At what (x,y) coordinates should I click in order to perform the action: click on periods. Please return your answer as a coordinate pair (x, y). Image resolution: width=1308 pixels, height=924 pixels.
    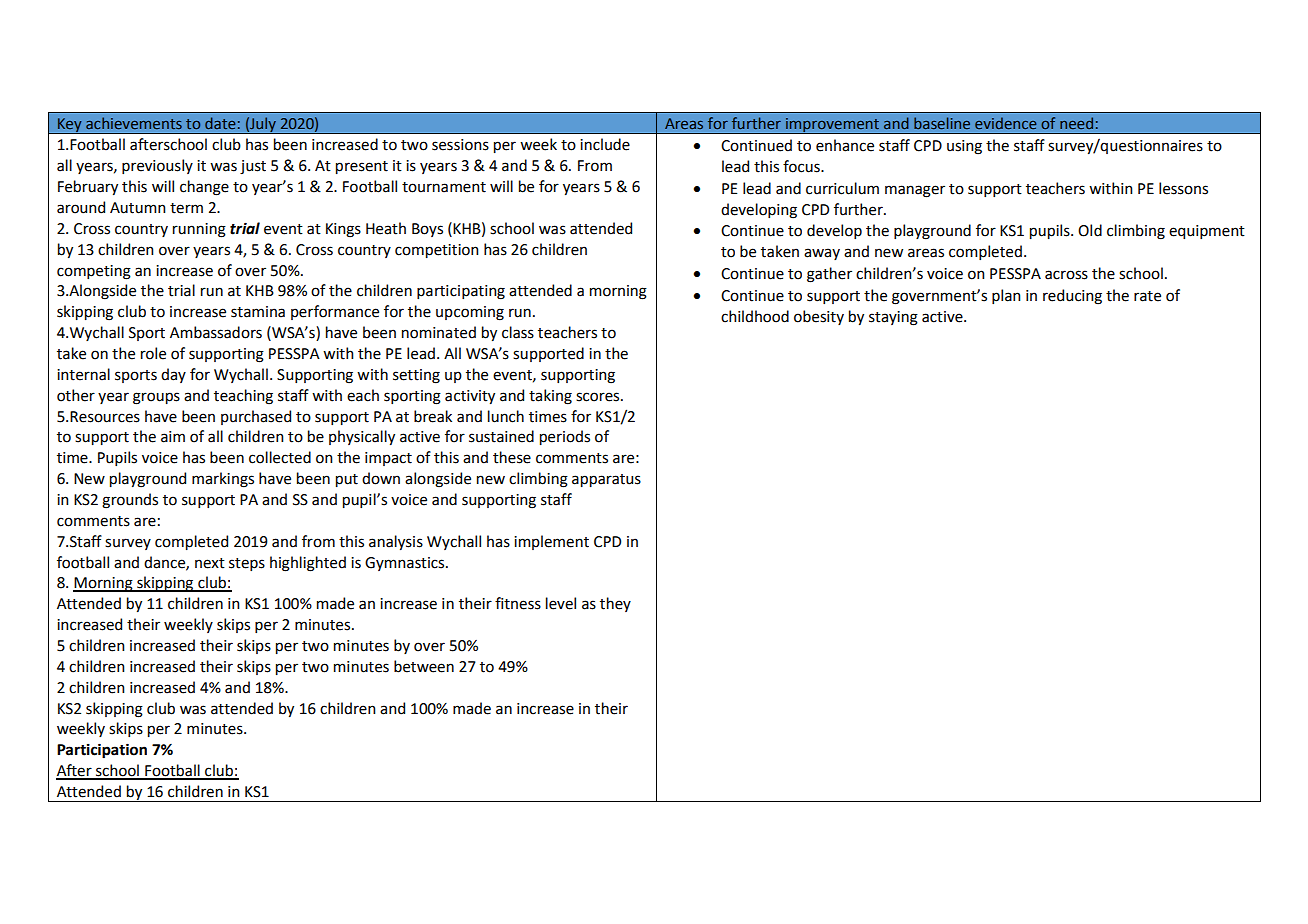
    Looking at the image, I should click on (565, 437).
